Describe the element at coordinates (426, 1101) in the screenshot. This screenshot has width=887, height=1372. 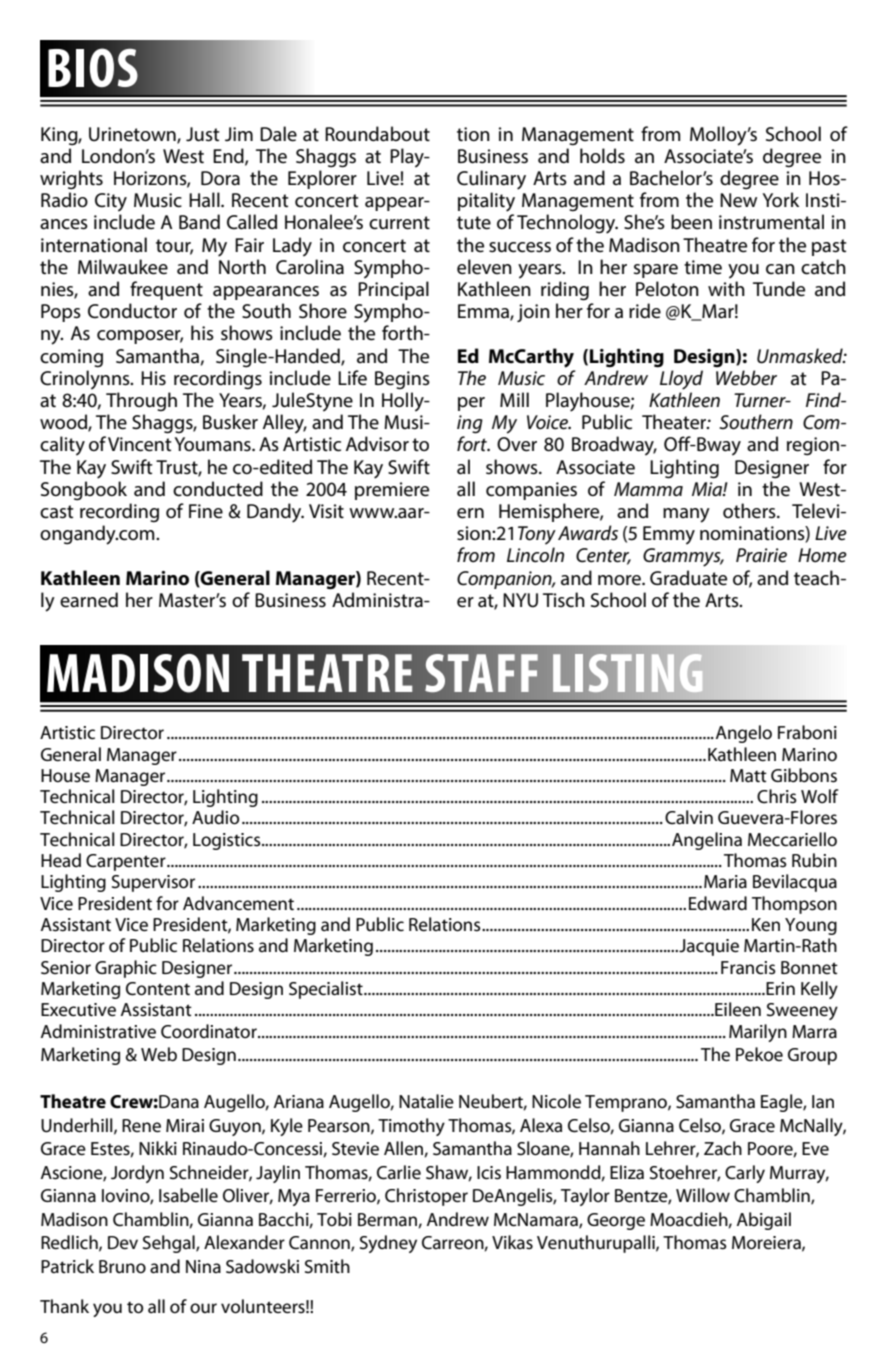
I see `Natalie` at that location.
